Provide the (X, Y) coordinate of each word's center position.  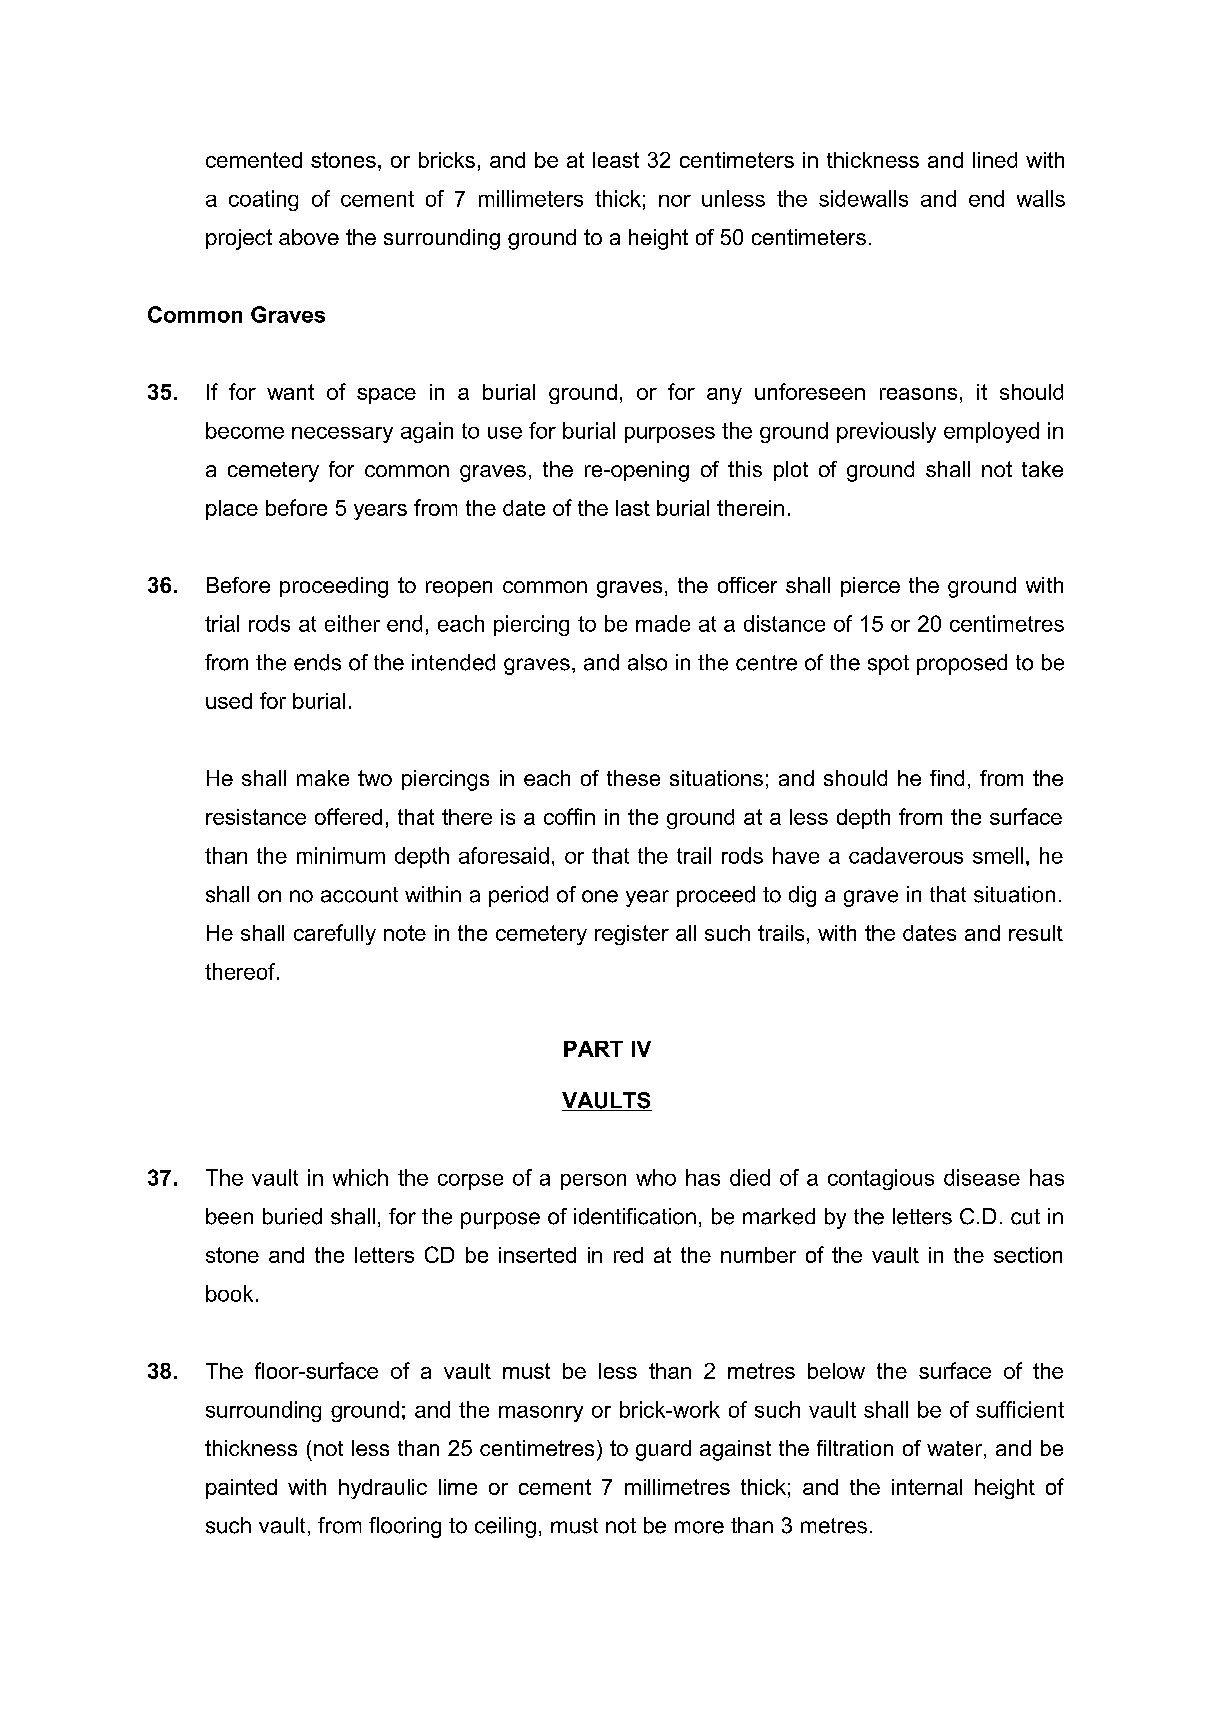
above (309, 237)
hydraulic (383, 1489)
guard (663, 1450)
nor (675, 201)
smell (998, 855)
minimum (341, 855)
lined (995, 160)
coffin (569, 816)
